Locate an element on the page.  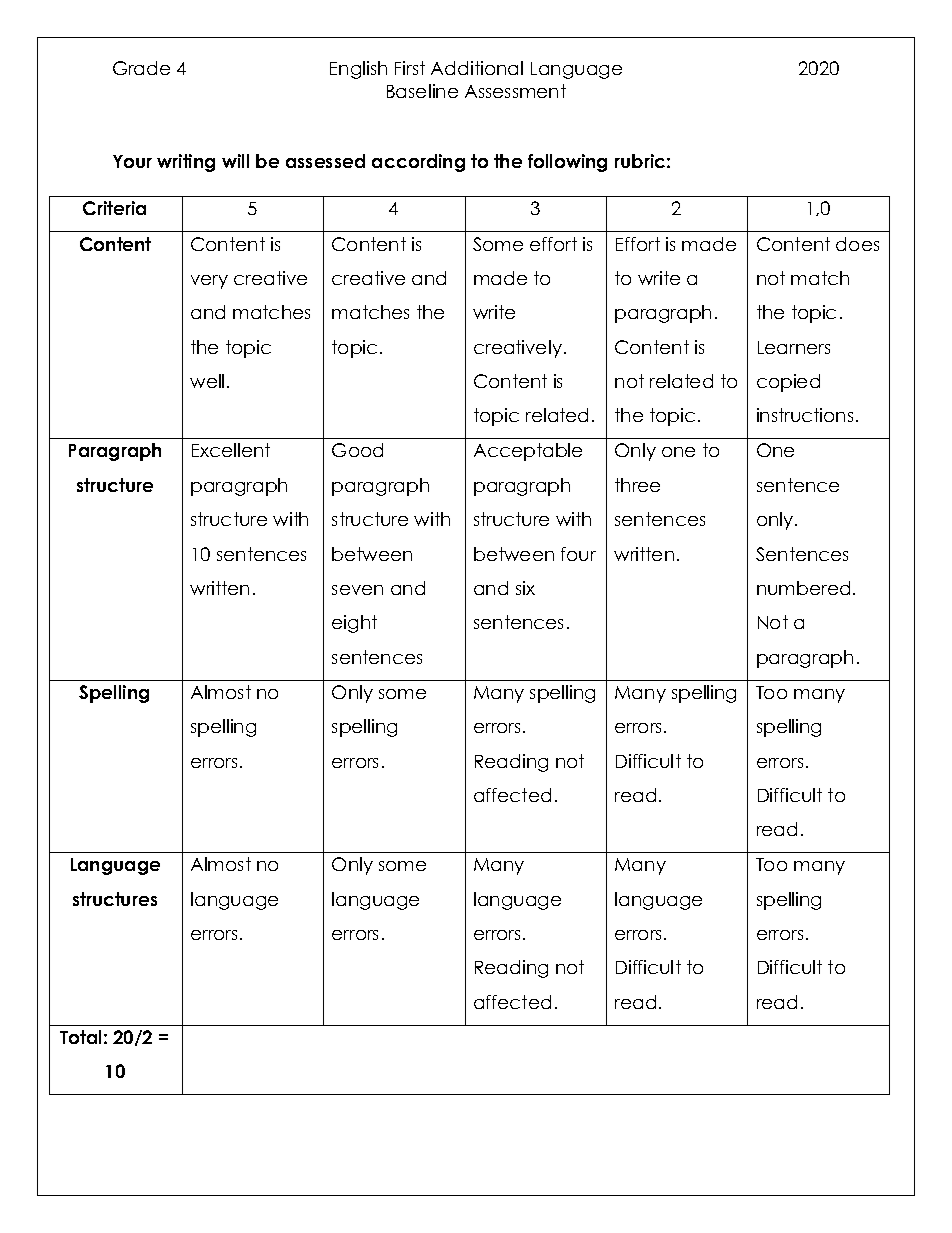
Acceptable is located at coordinates (528, 452).
